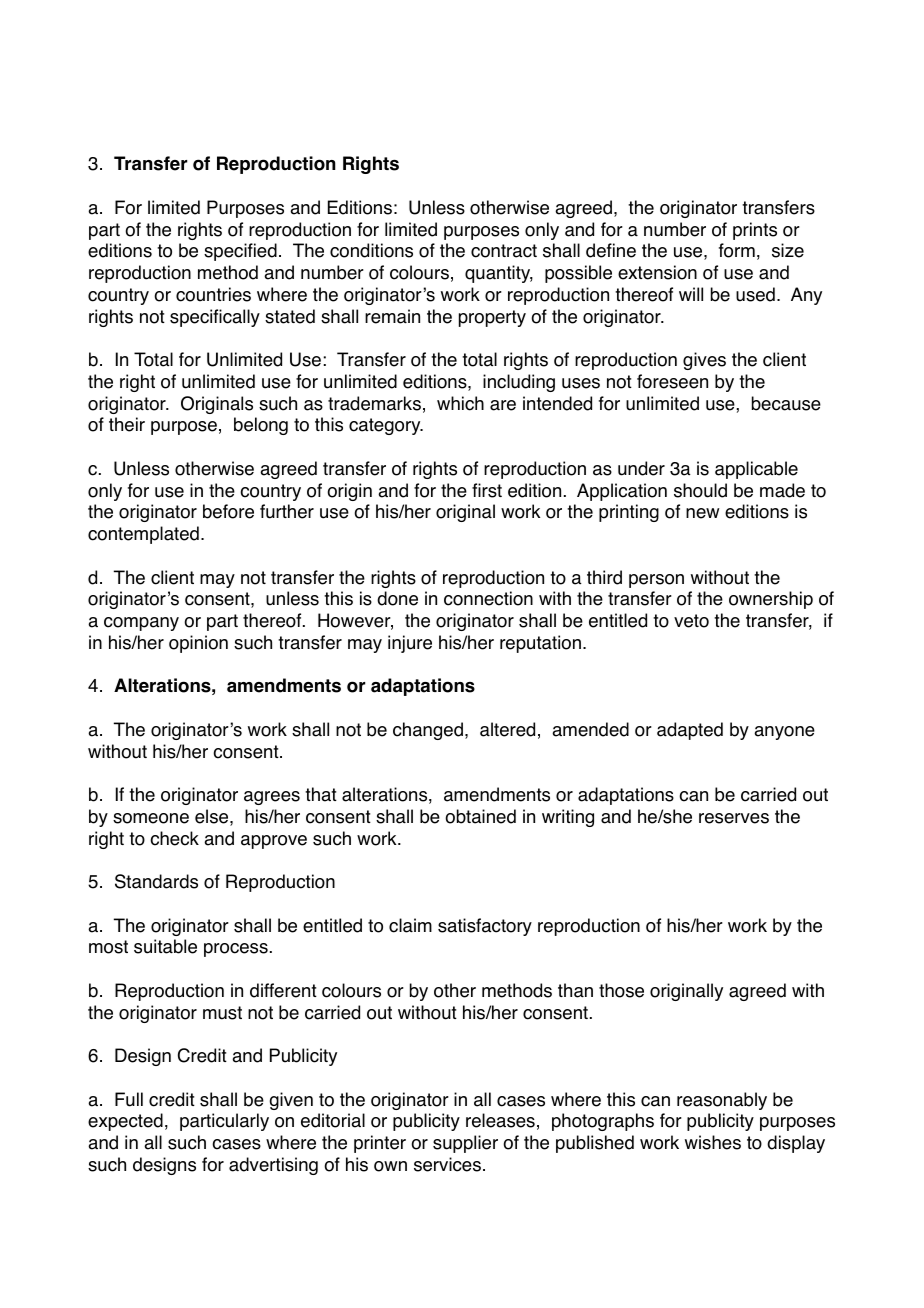 This document has width=924, height=1308. What do you see at coordinates (125, 1122) in the document?
I see `expected` at bounding box center [125, 1122].
